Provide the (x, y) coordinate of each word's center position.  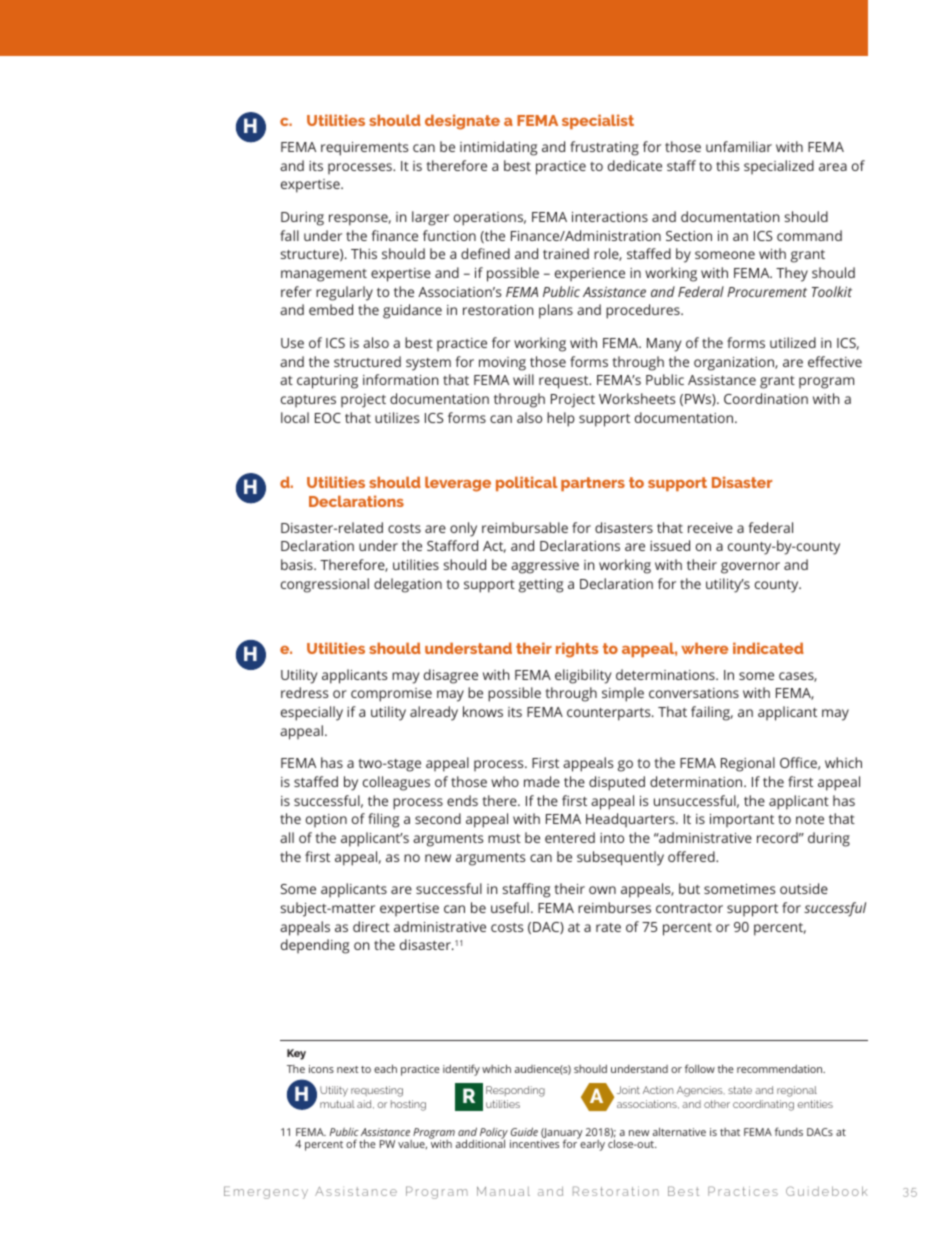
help (561, 419)
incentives (534, 1144)
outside (804, 888)
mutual (337, 1104)
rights (577, 650)
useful (510, 907)
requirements (364, 149)
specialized (779, 167)
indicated (768, 648)
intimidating (498, 148)
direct (371, 926)
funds (789, 1131)
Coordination (766, 398)
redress (304, 692)
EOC (328, 418)
